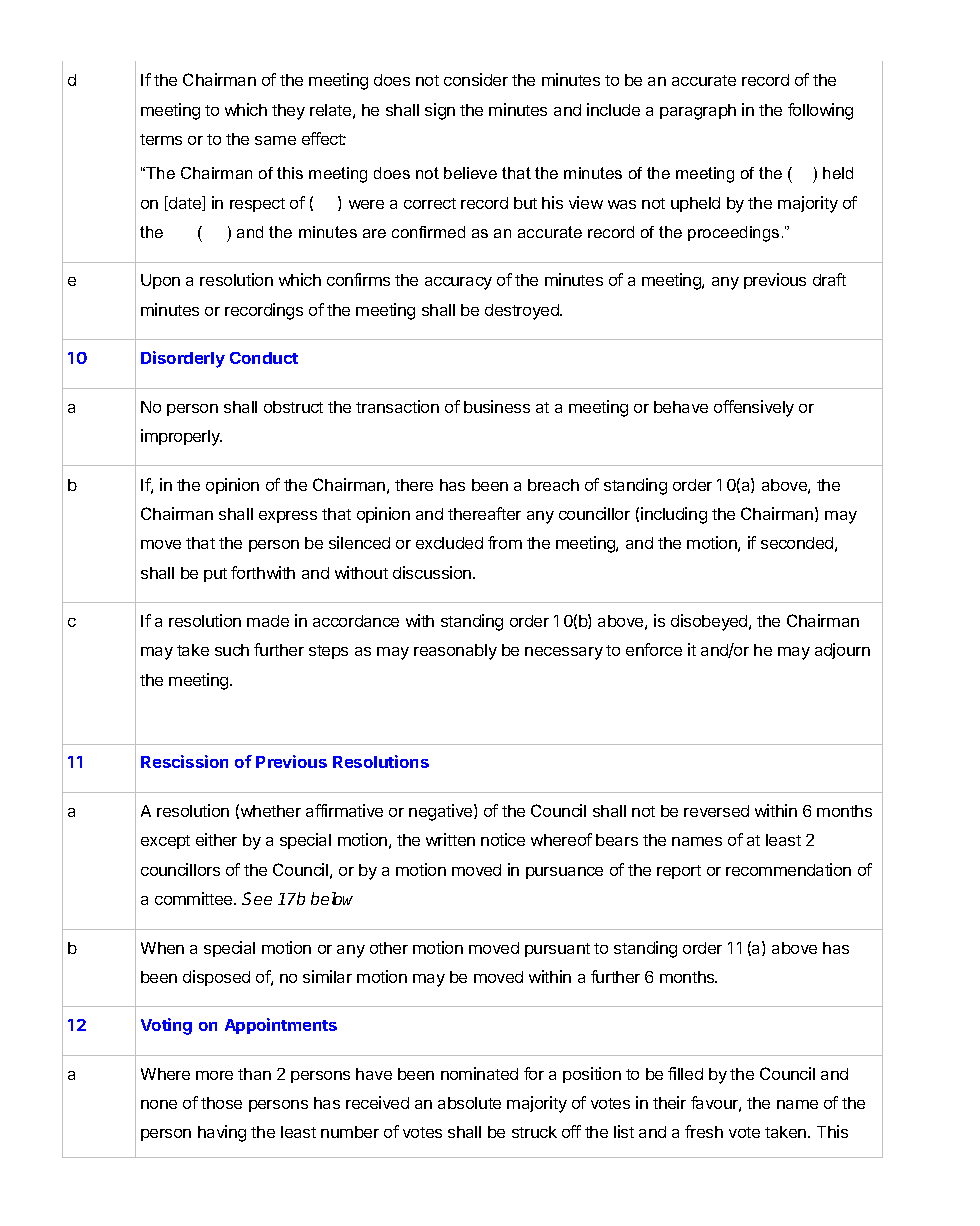 The image size is (980, 1226). What do you see at coordinates (442, 812) in the page?
I see `negative` at bounding box center [442, 812].
